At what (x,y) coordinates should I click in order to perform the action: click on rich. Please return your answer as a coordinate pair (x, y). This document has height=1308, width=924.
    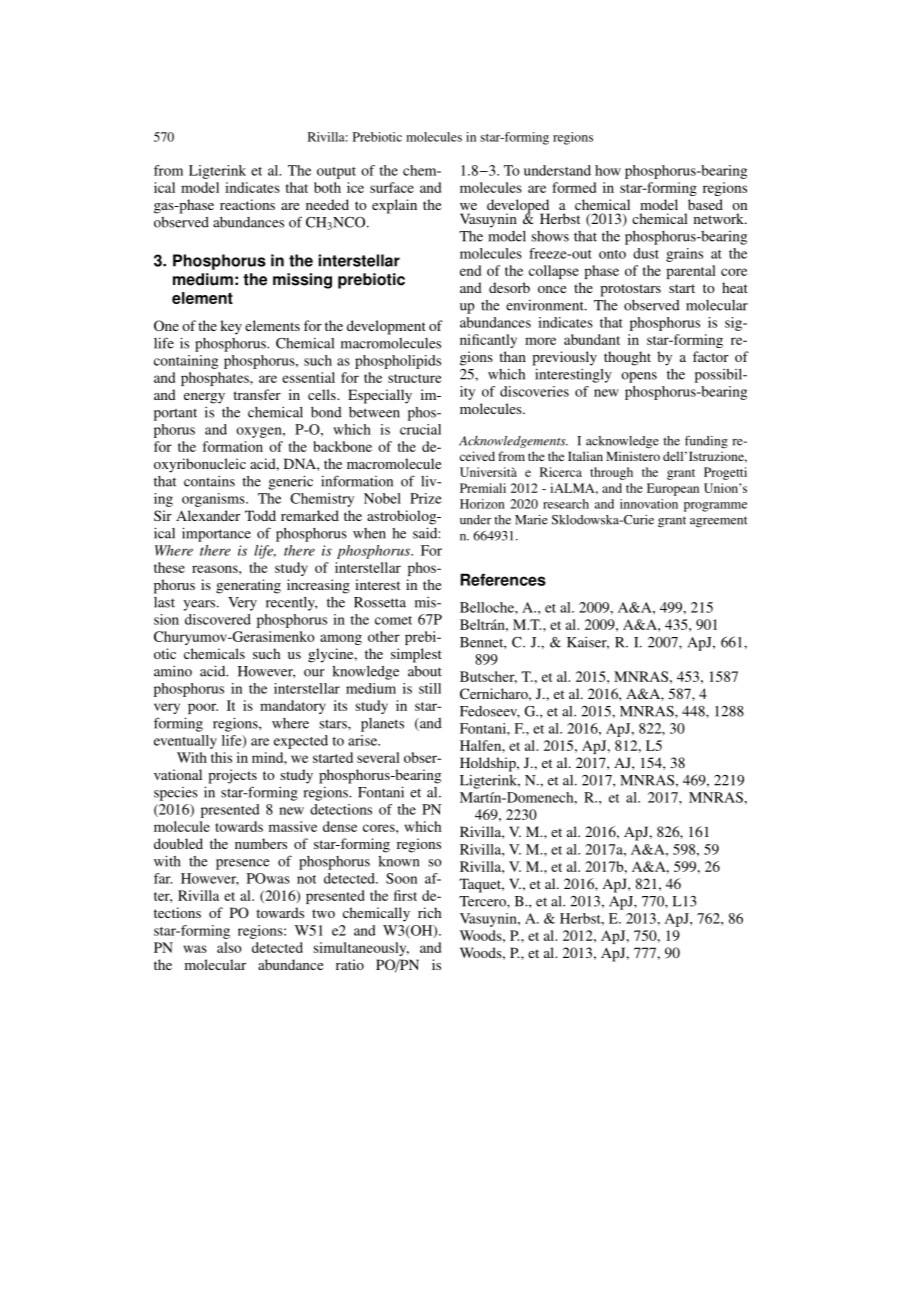
    Looking at the image, I should click on (429, 912).
